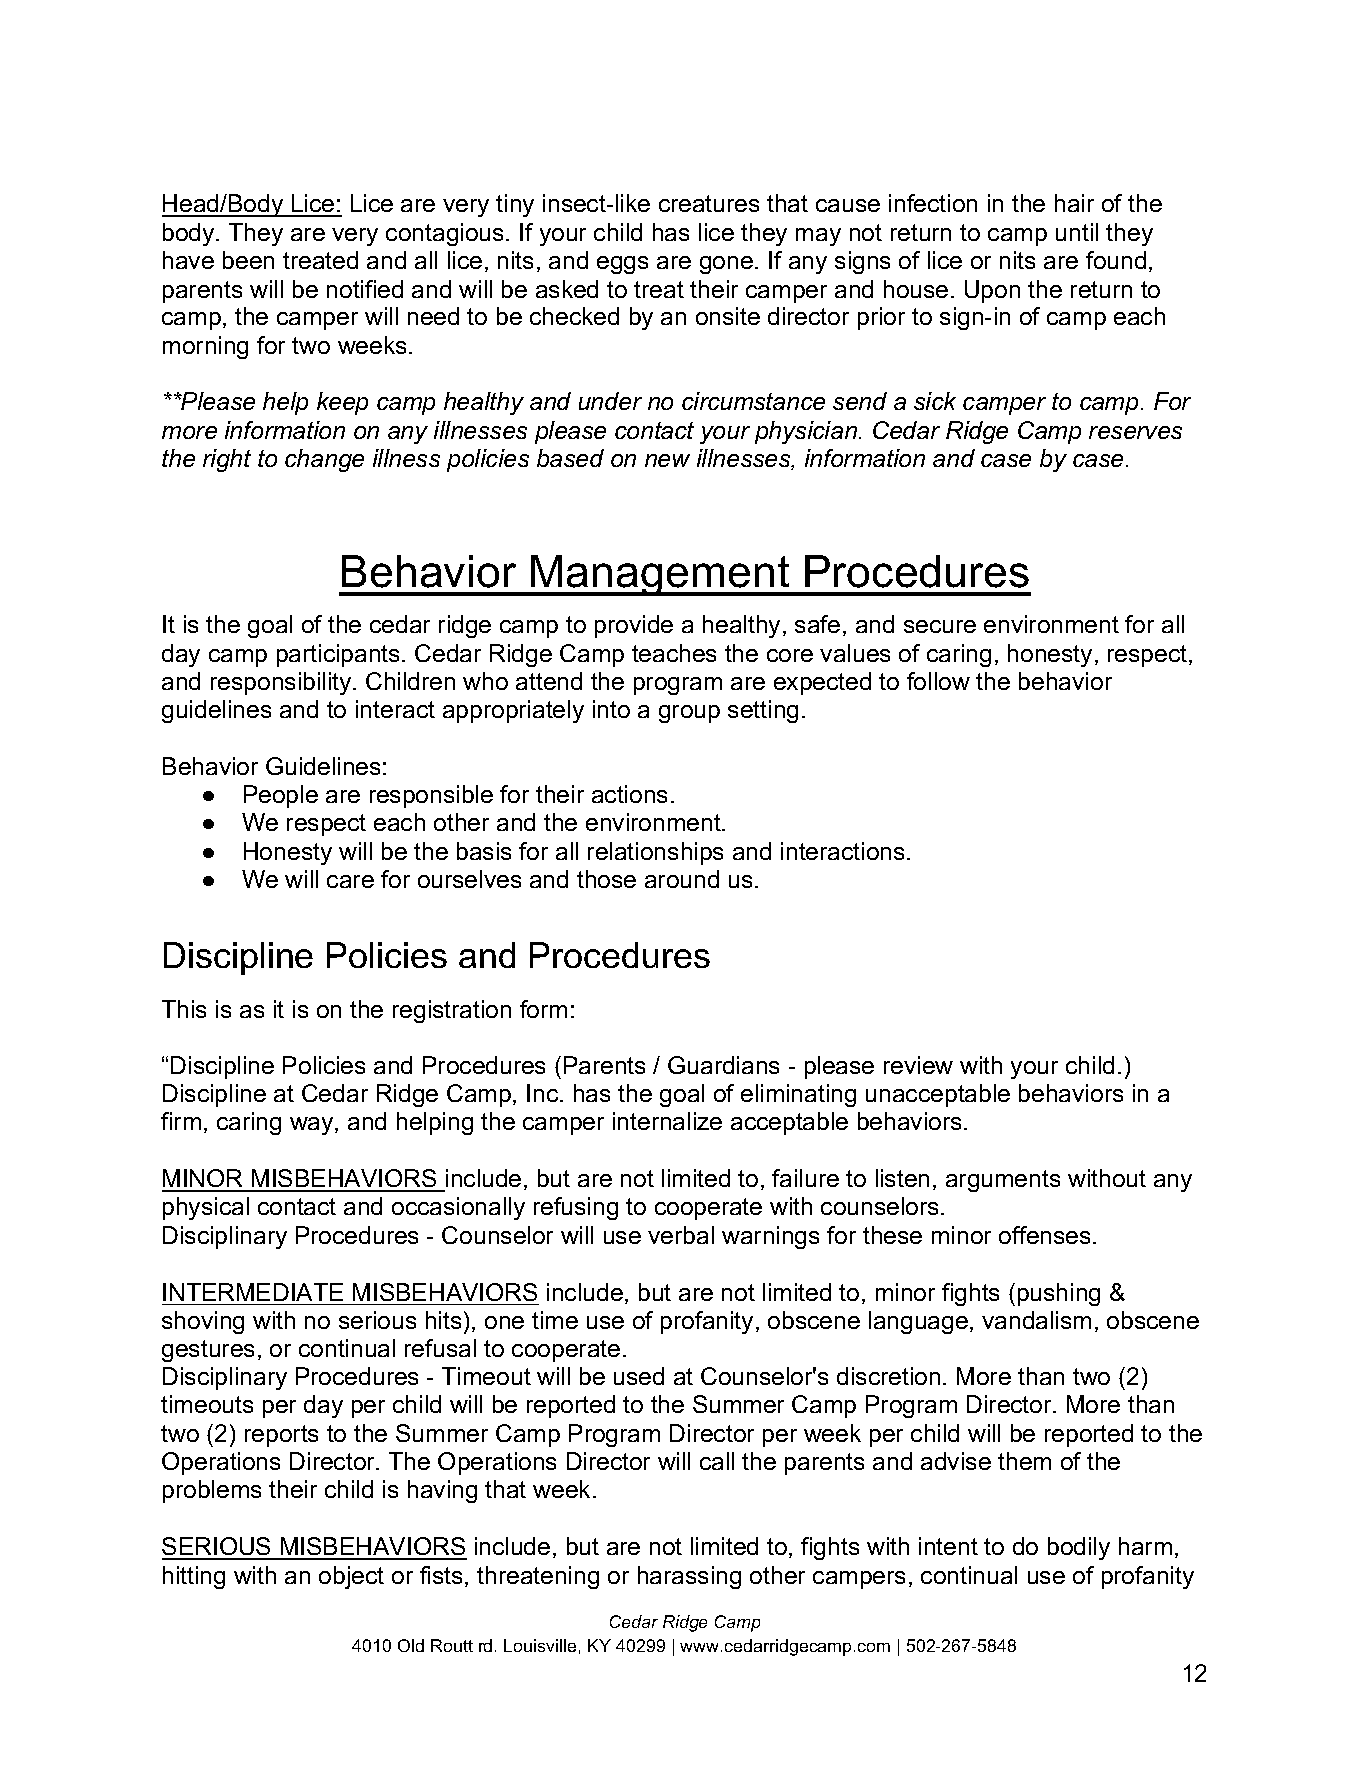 The image size is (1369, 1772). What do you see at coordinates (248, 260) in the document?
I see `been` at bounding box center [248, 260].
